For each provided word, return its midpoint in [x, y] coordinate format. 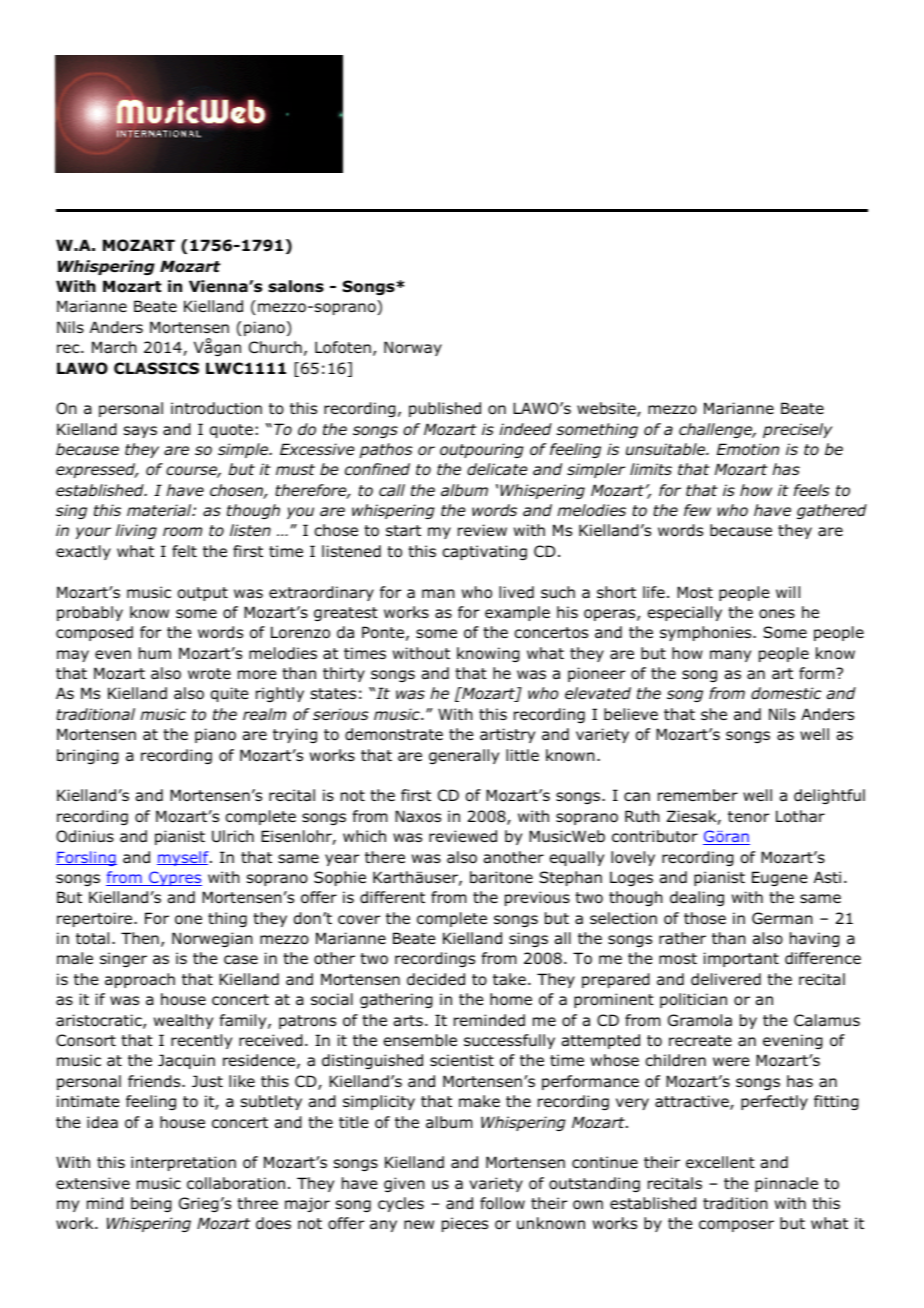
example [517, 613]
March [114, 347]
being [151, 1204]
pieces [465, 1224]
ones [777, 614]
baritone [501, 877]
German [782, 918]
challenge [717, 430]
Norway [413, 348]
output [203, 594]
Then [140, 938]
